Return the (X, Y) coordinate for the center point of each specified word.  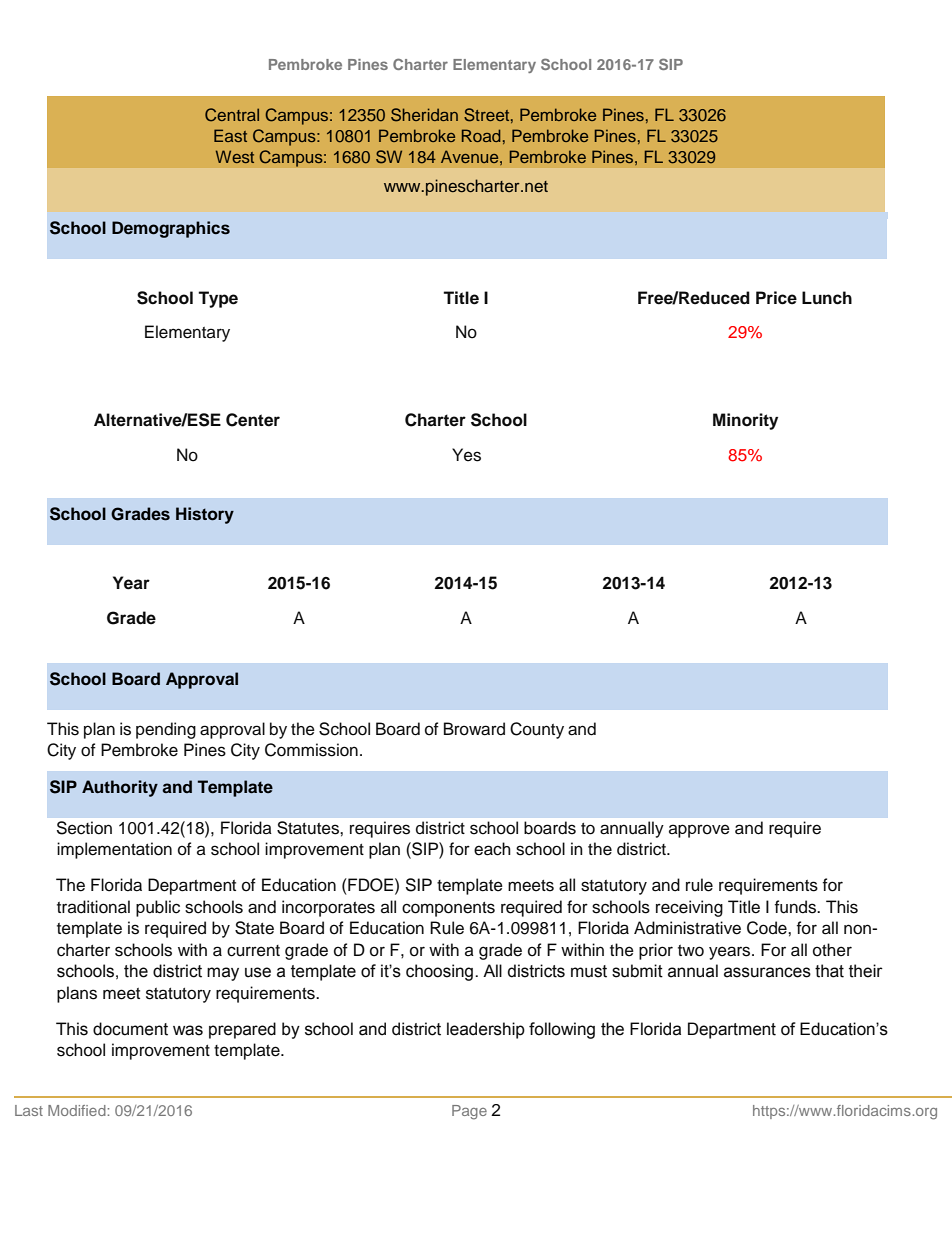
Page (469, 1112)
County (537, 730)
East (230, 135)
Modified (77, 1110)
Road (481, 135)
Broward (474, 729)
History (205, 515)
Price (776, 298)
